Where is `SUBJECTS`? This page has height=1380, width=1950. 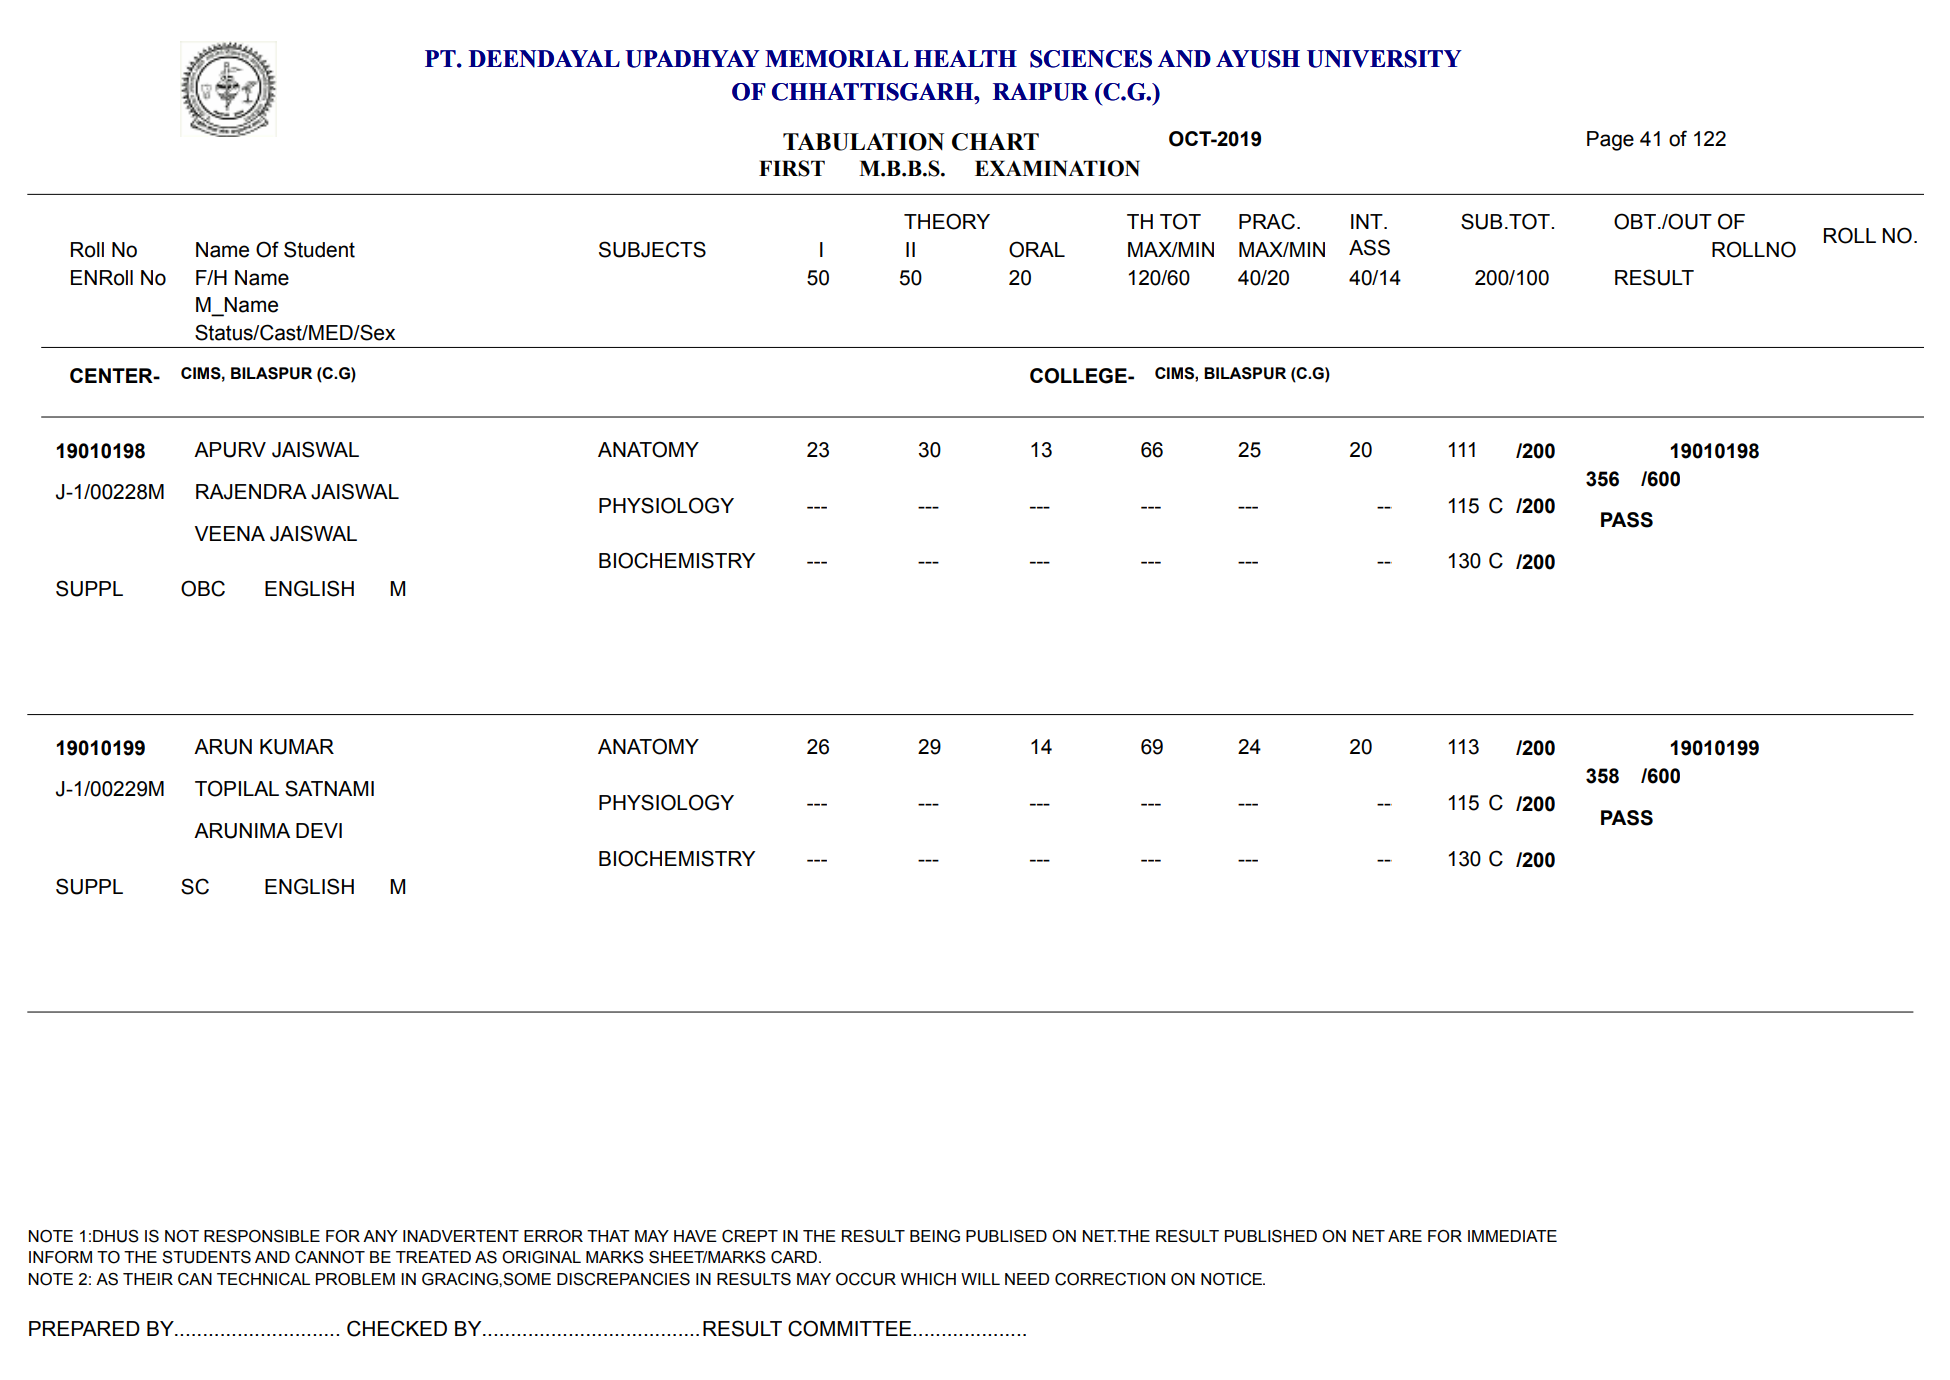
SUBJECTS is located at coordinates (652, 249).
